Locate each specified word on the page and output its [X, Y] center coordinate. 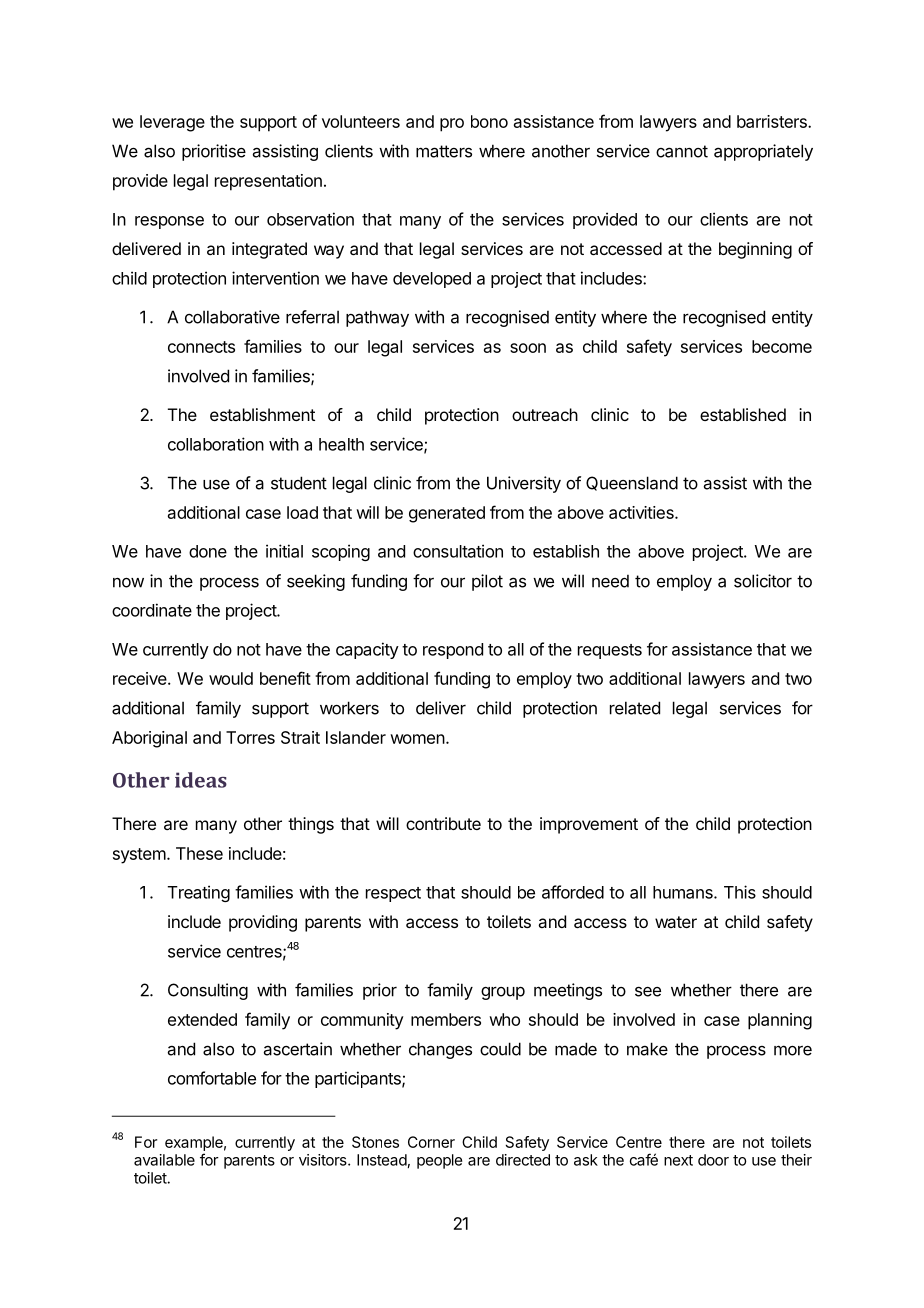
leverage [172, 123]
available [164, 1160]
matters [444, 151]
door [713, 1160]
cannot [682, 151]
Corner [431, 1142]
